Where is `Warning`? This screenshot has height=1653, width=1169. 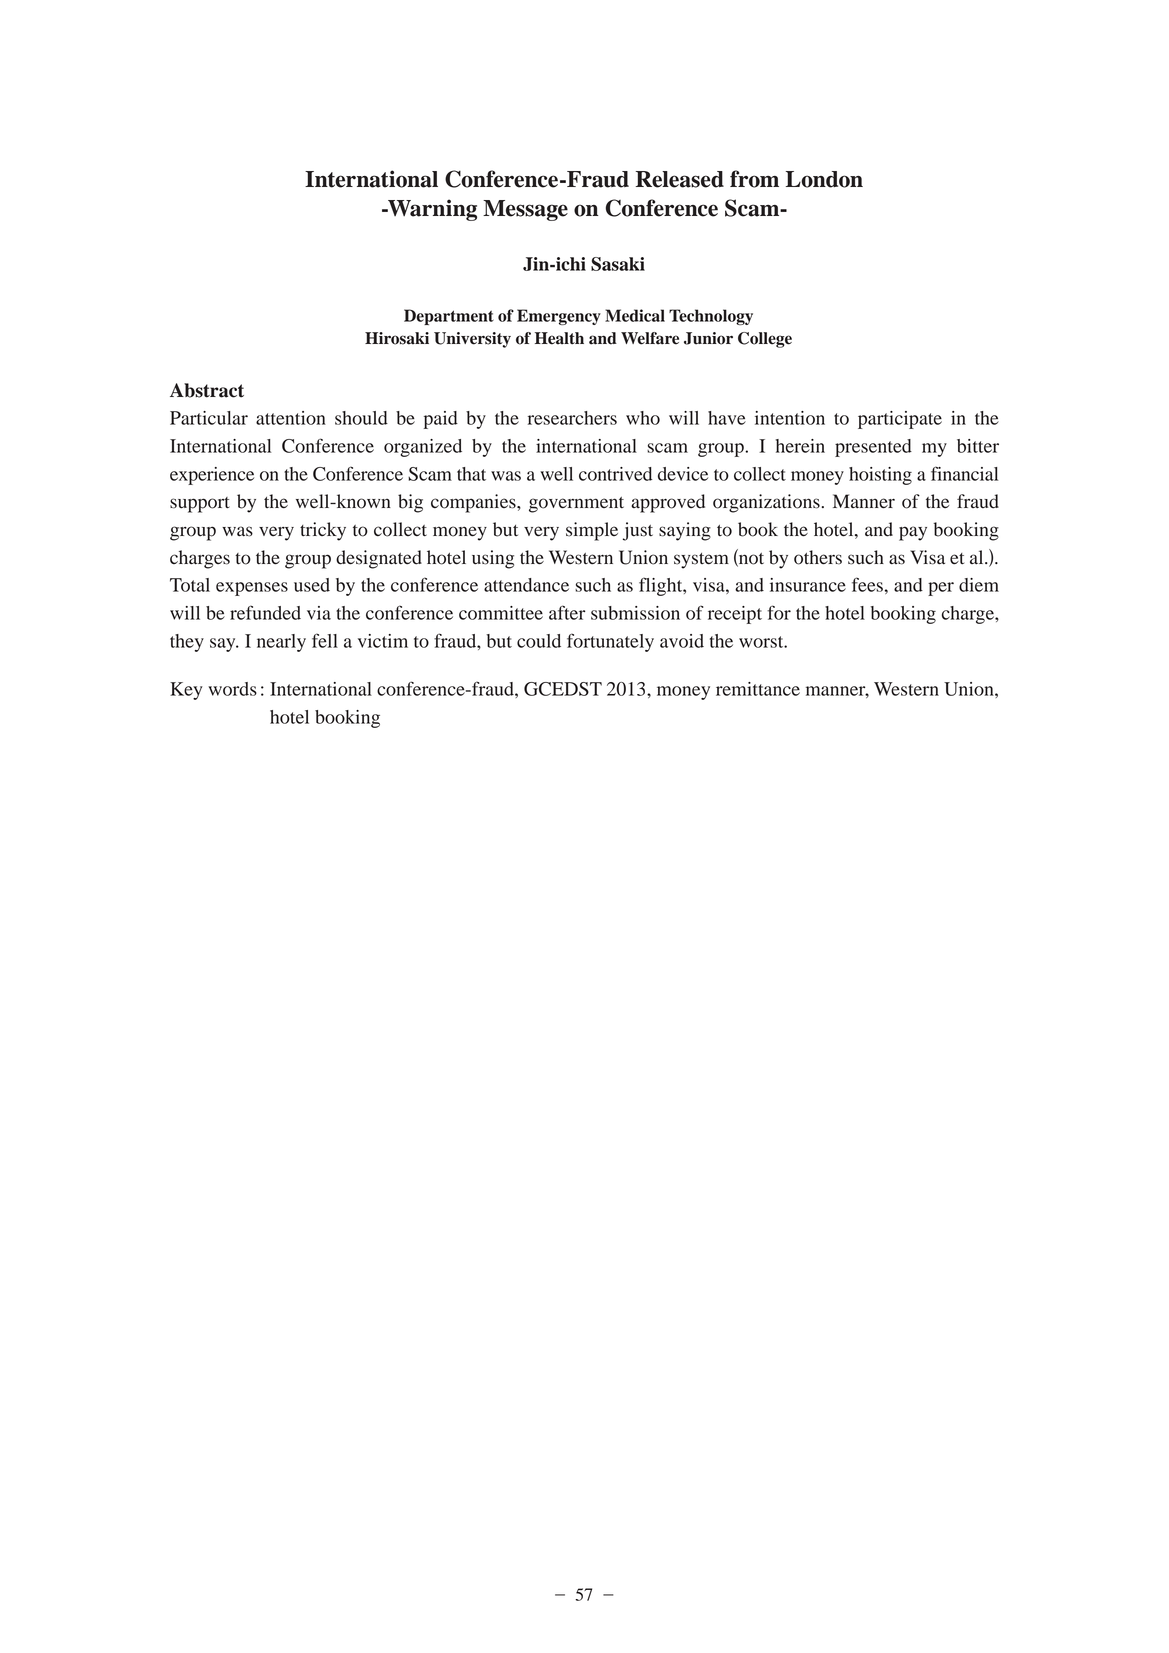
Warning is located at coordinates (431, 210).
